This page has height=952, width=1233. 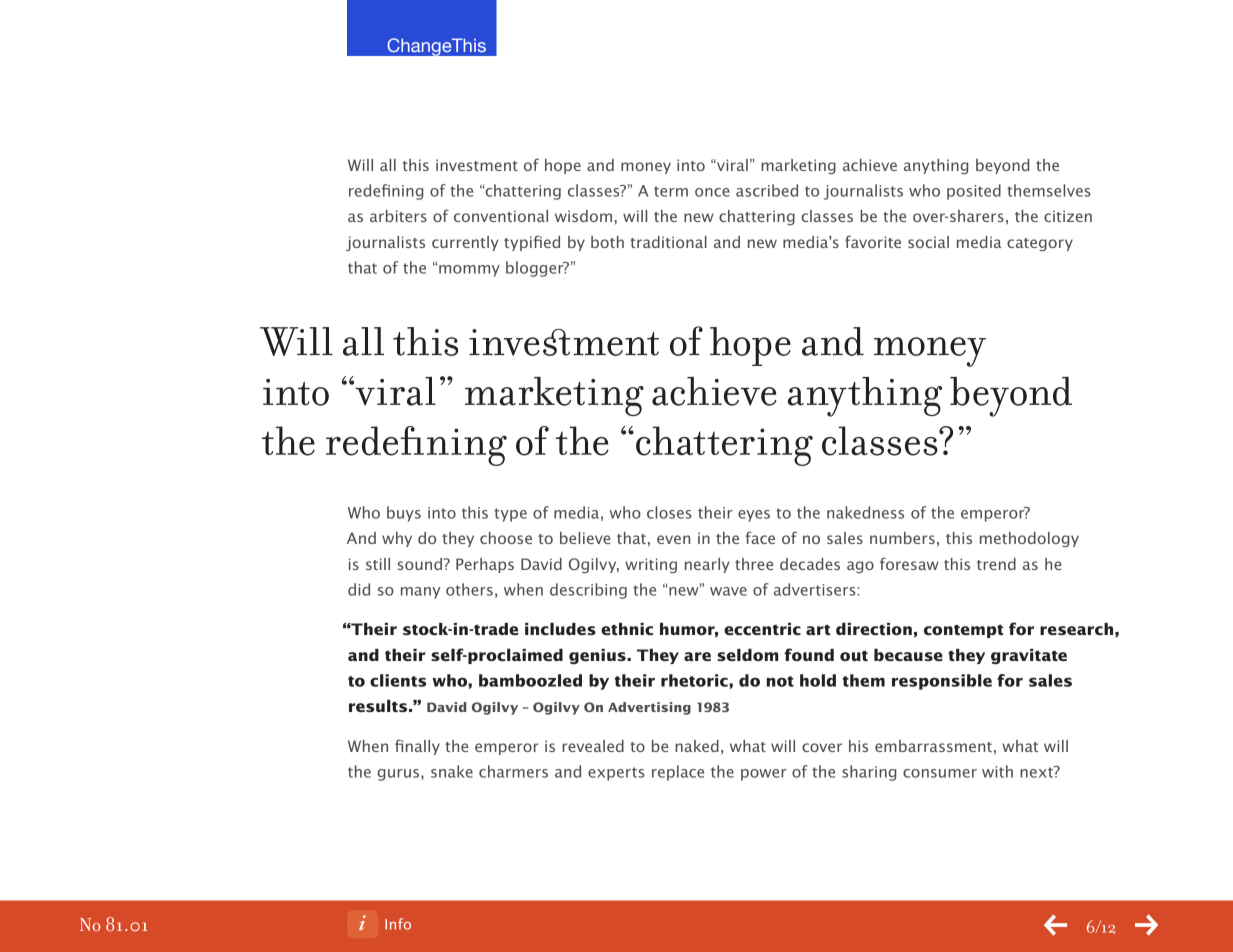 What do you see at coordinates (1040, 244) in the page?
I see `category` at bounding box center [1040, 244].
